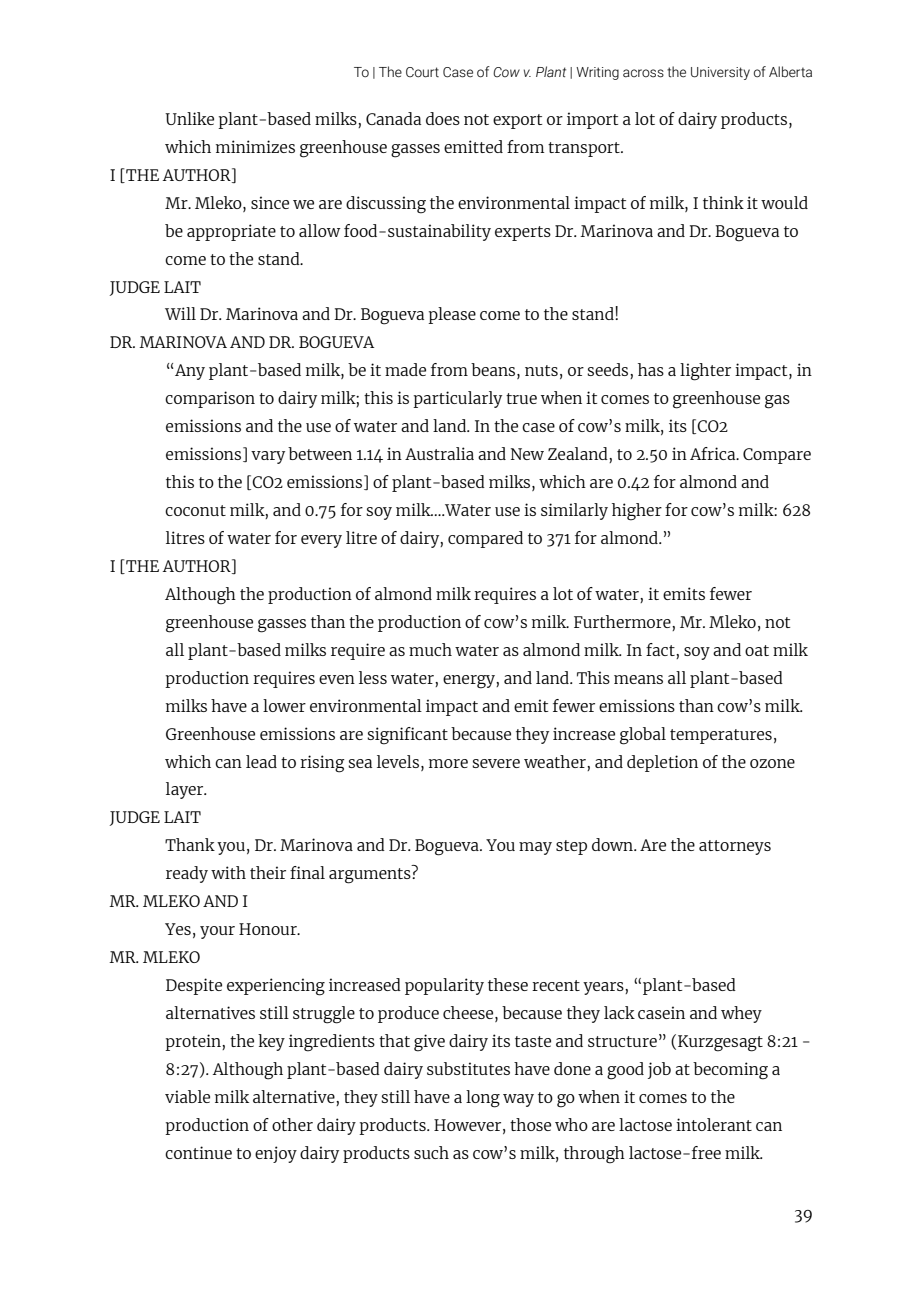 The width and height of the screenshot is (924, 1307). What do you see at coordinates (721, 736) in the screenshot?
I see `temperatures` at bounding box center [721, 736].
